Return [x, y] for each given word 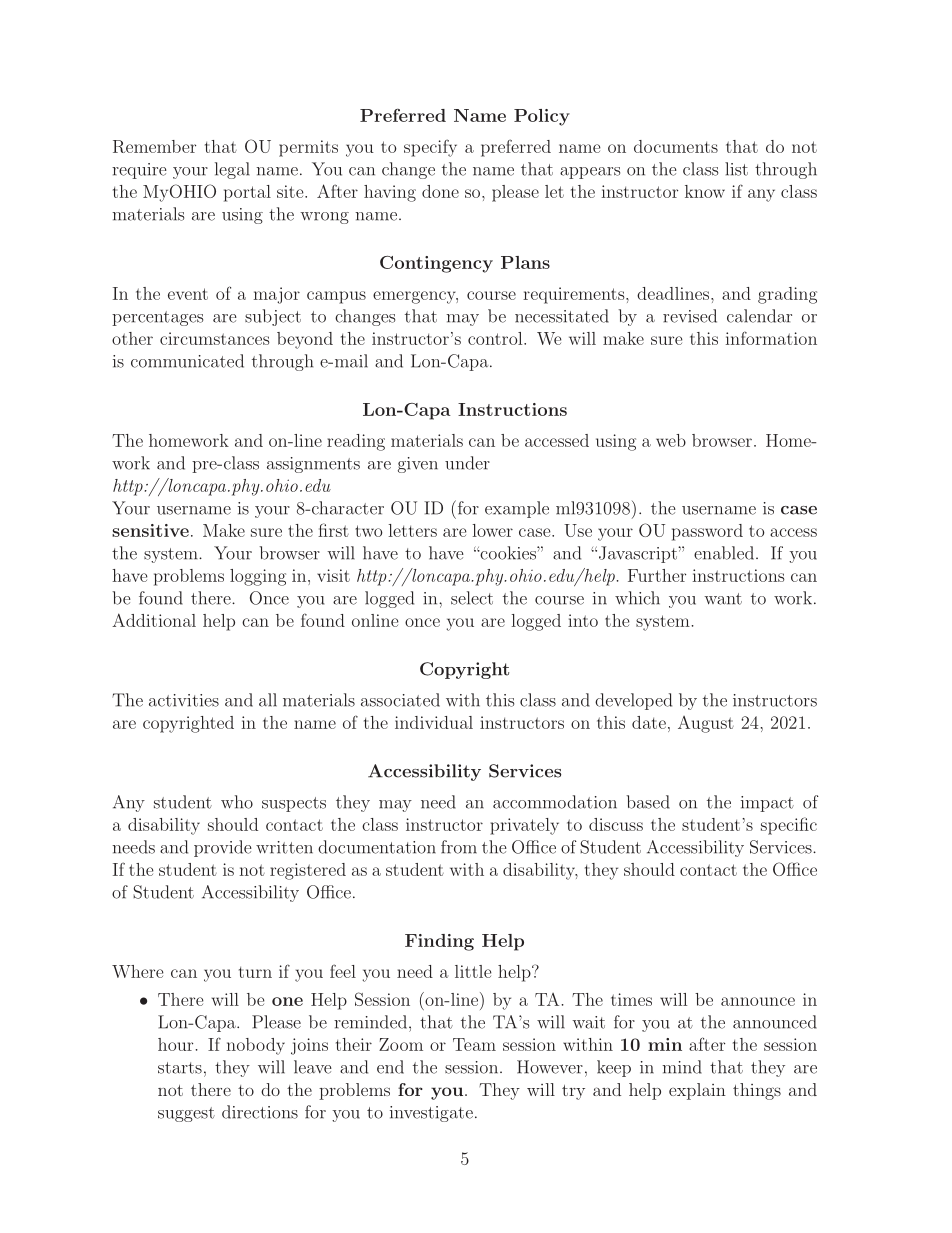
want [723, 599]
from [459, 847]
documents [676, 146]
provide [223, 848]
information [771, 338]
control [496, 338]
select [472, 598]
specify [430, 148]
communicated [187, 361]
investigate [431, 1114]
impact [767, 804]
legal [232, 170]
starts [180, 1068]
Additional [154, 620]
